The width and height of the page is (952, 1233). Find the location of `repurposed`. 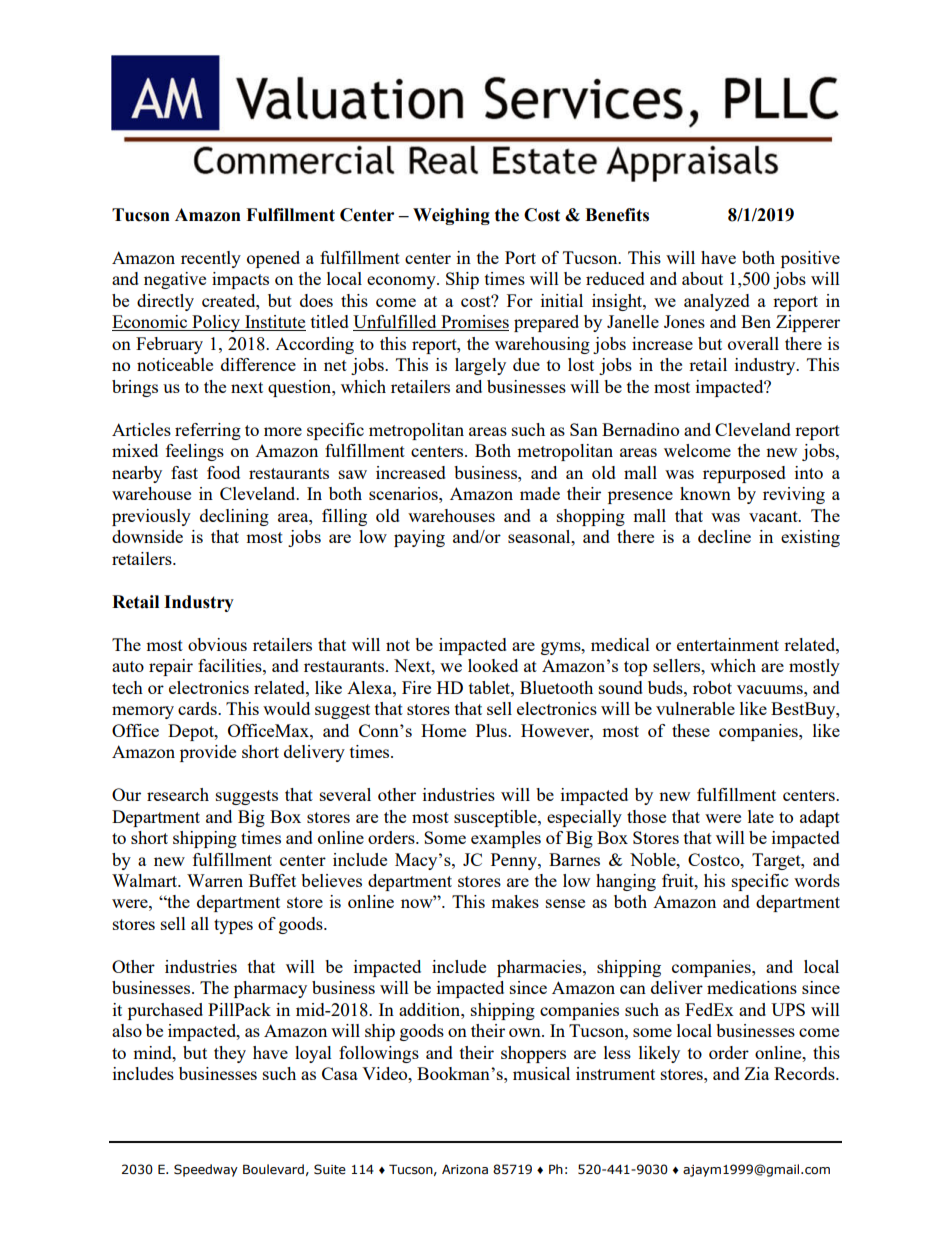

repurposed is located at coordinates (744, 474).
